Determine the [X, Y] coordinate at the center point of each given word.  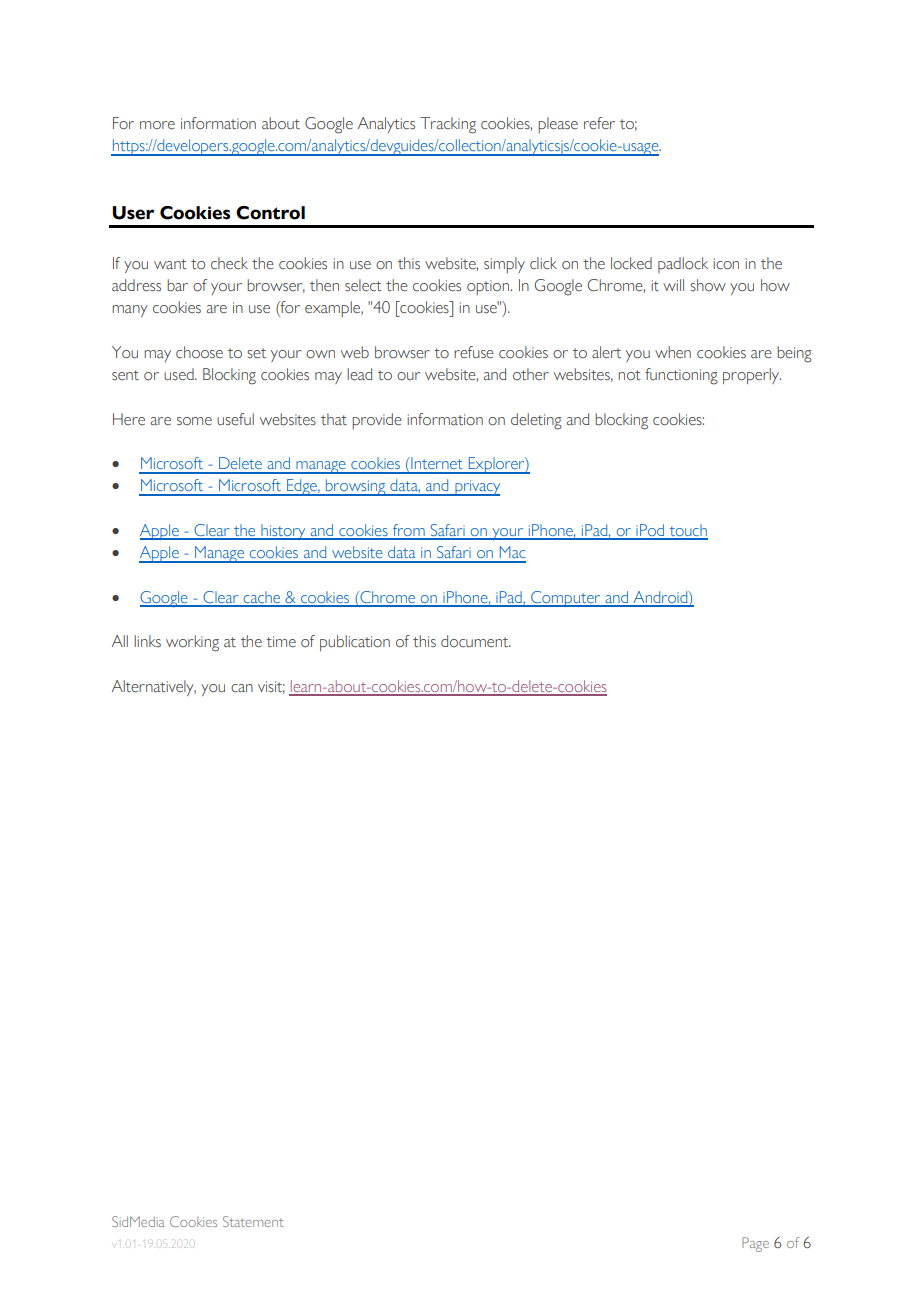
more [157, 125]
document [476, 641]
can [242, 688]
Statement [253, 1221]
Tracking [448, 125]
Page [755, 1244]
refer [599, 123]
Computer [566, 599]
